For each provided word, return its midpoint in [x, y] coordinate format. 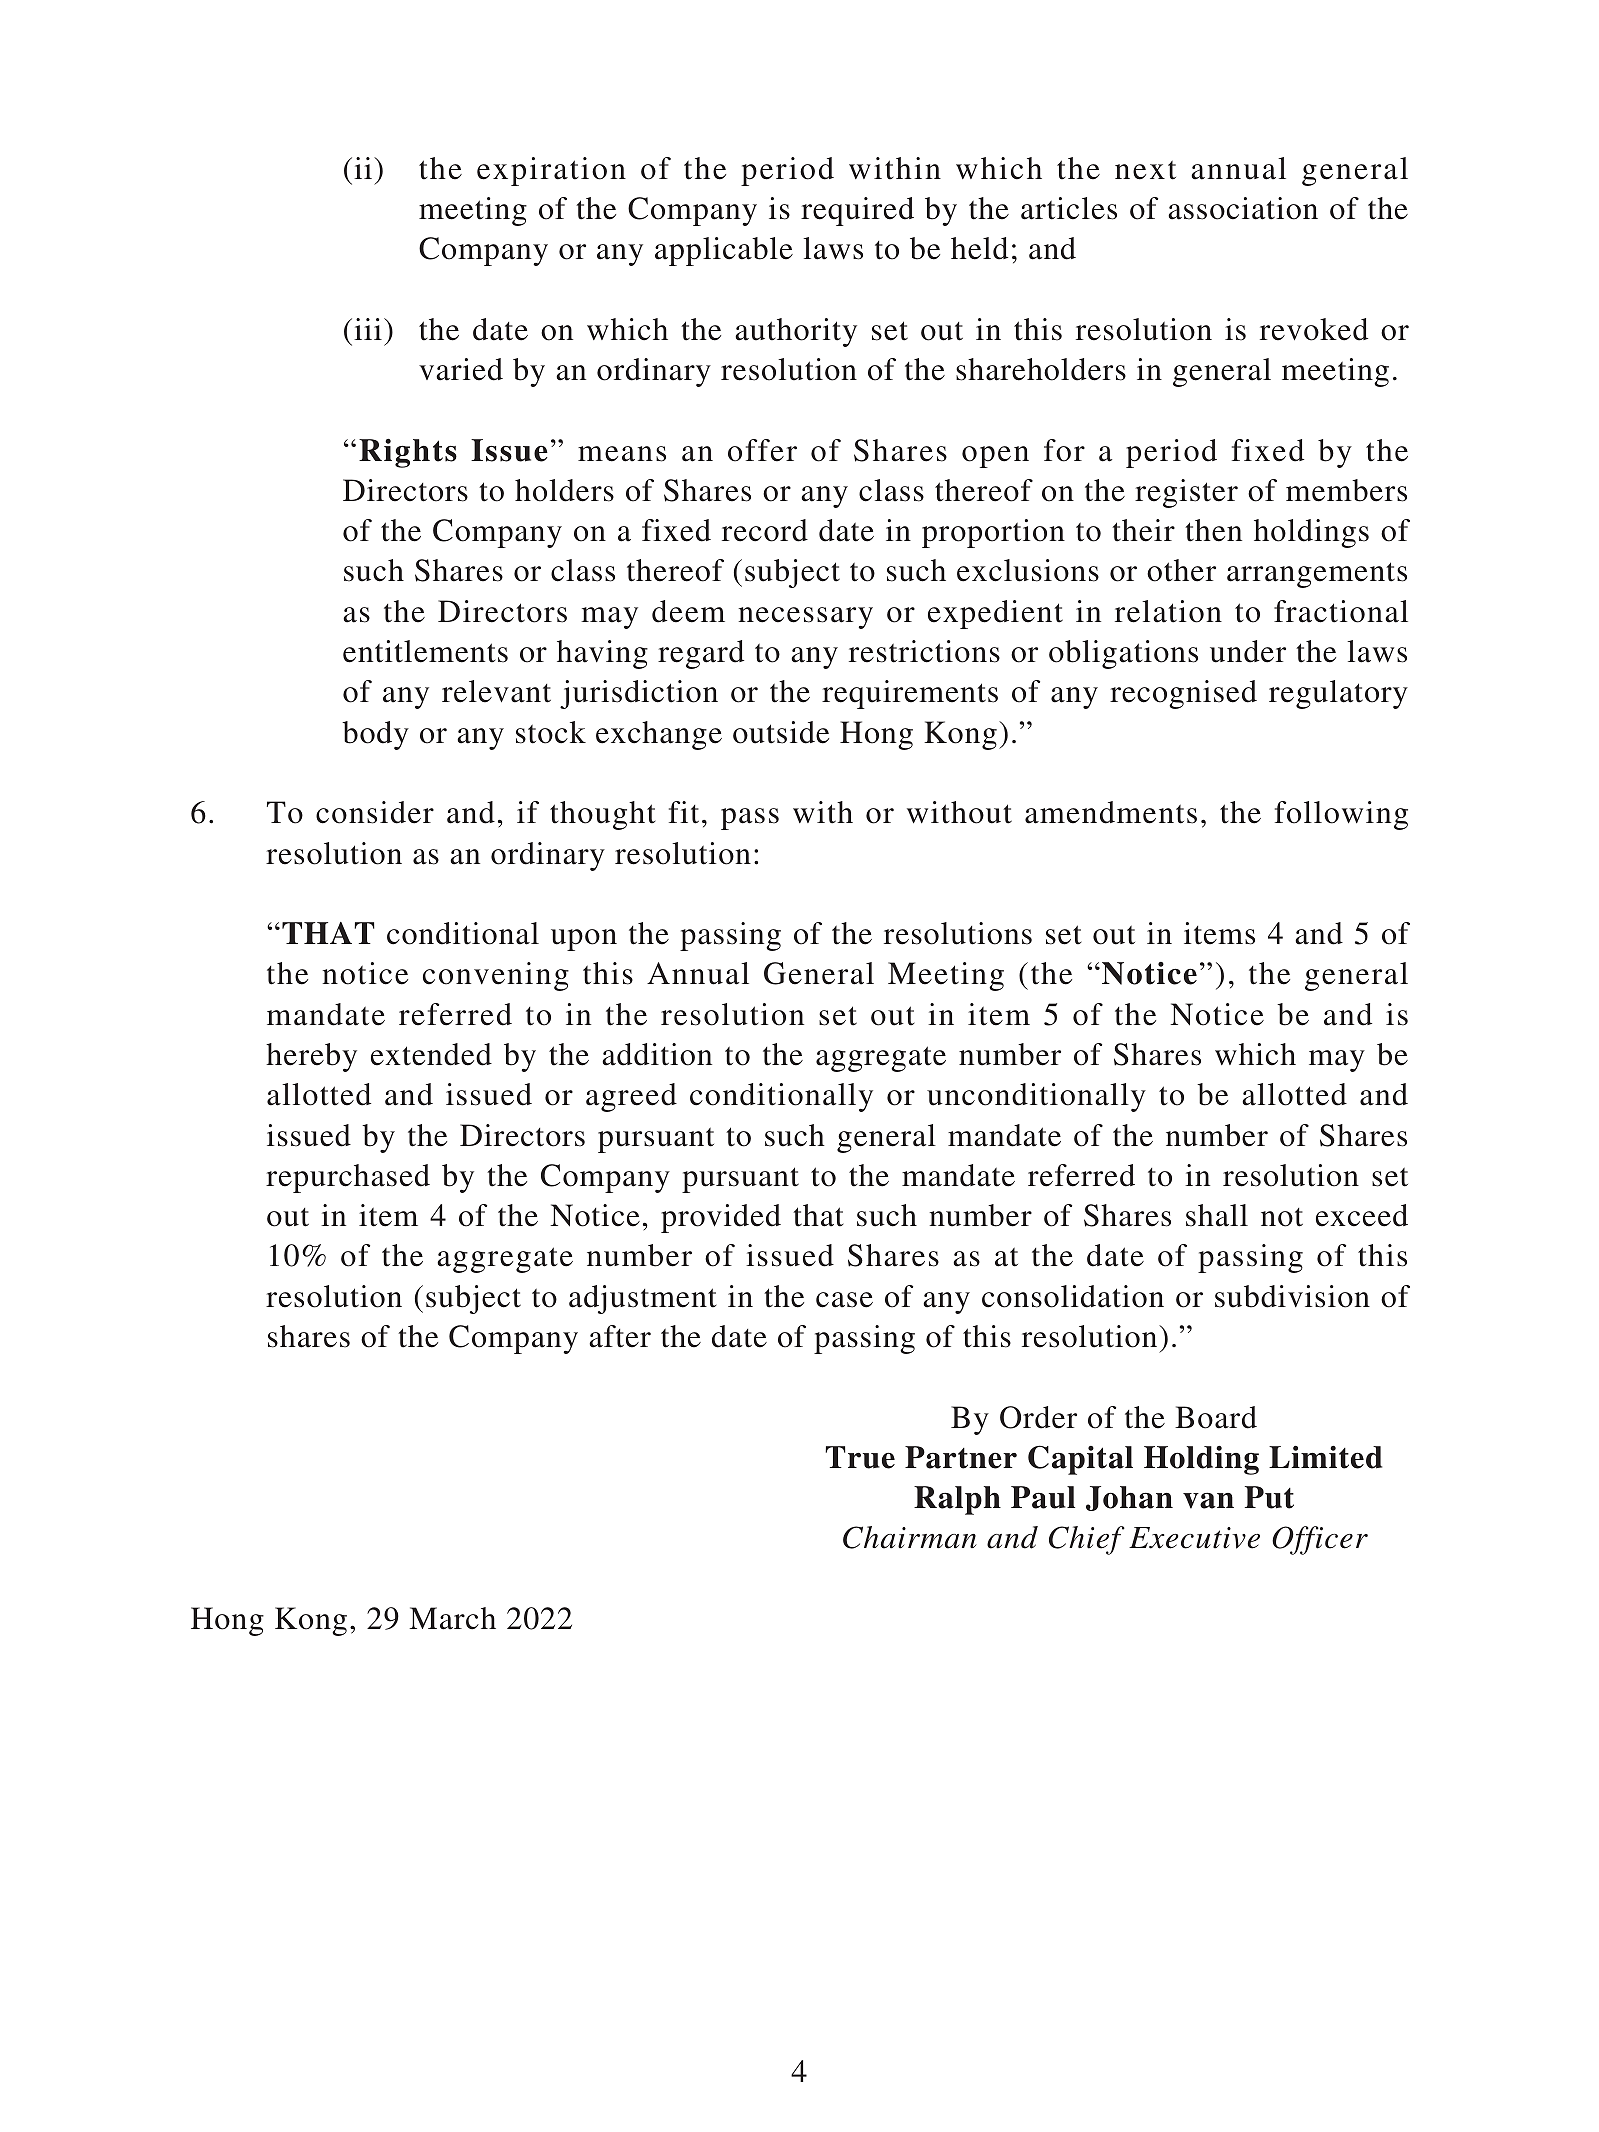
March [452, 1618]
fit [684, 812]
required [857, 211]
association [1243, 208]
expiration [551, 171]
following [1341, 815]
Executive [1194, 1538]
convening [496, 976]
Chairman [910, 1537]
